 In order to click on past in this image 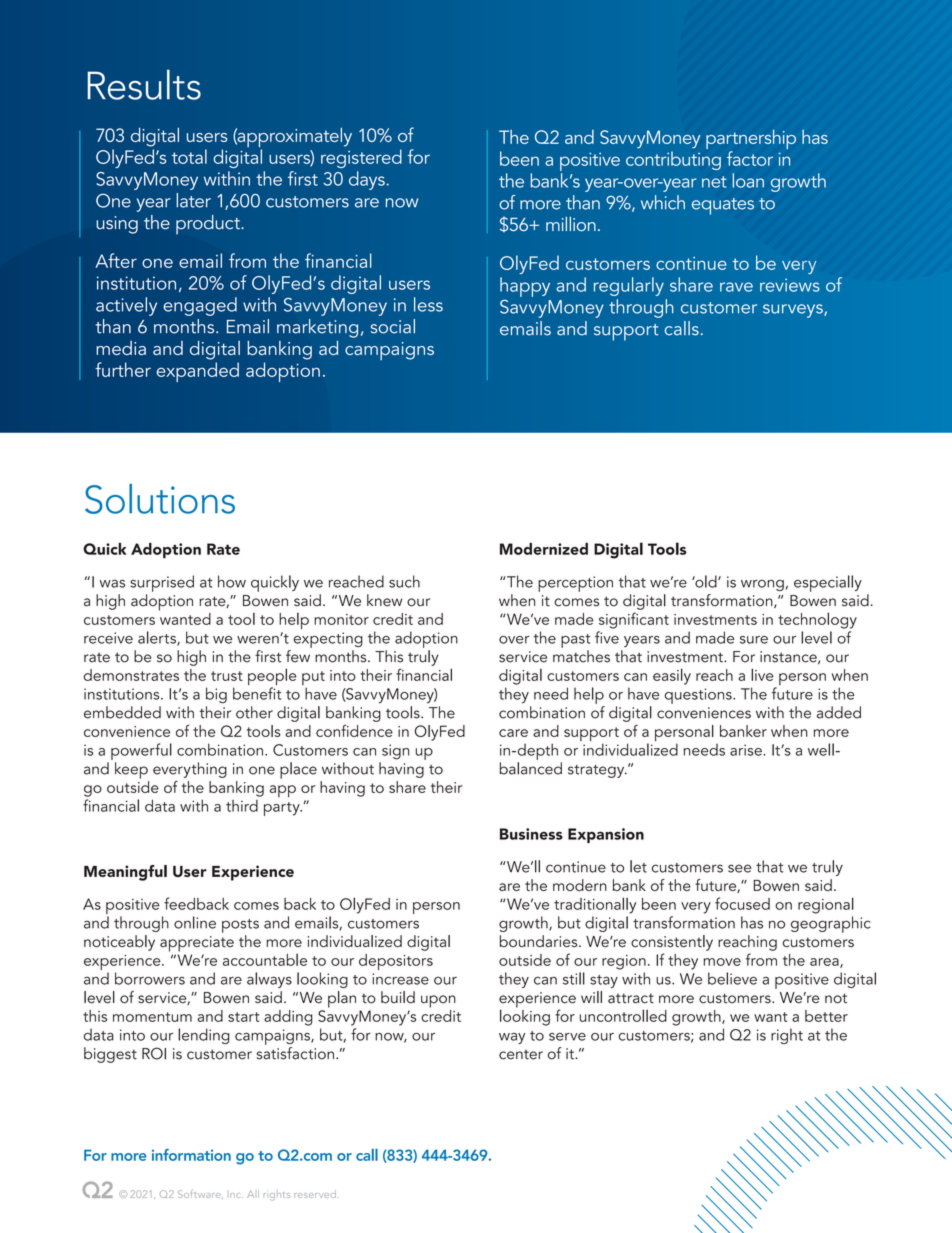, I will do `click(576, 641)`.
